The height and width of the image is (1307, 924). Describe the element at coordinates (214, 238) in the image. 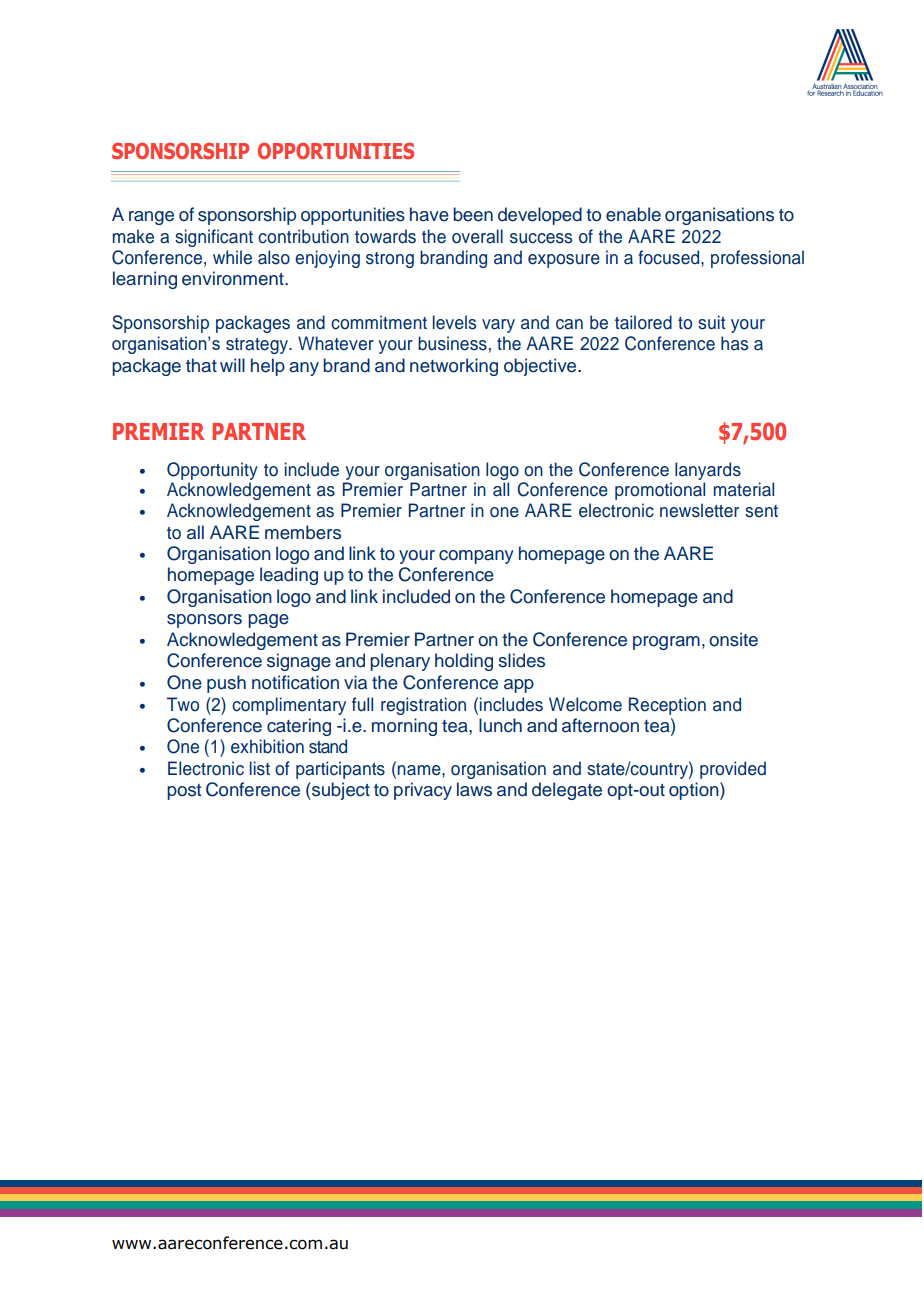

I see `significant` at that location.
